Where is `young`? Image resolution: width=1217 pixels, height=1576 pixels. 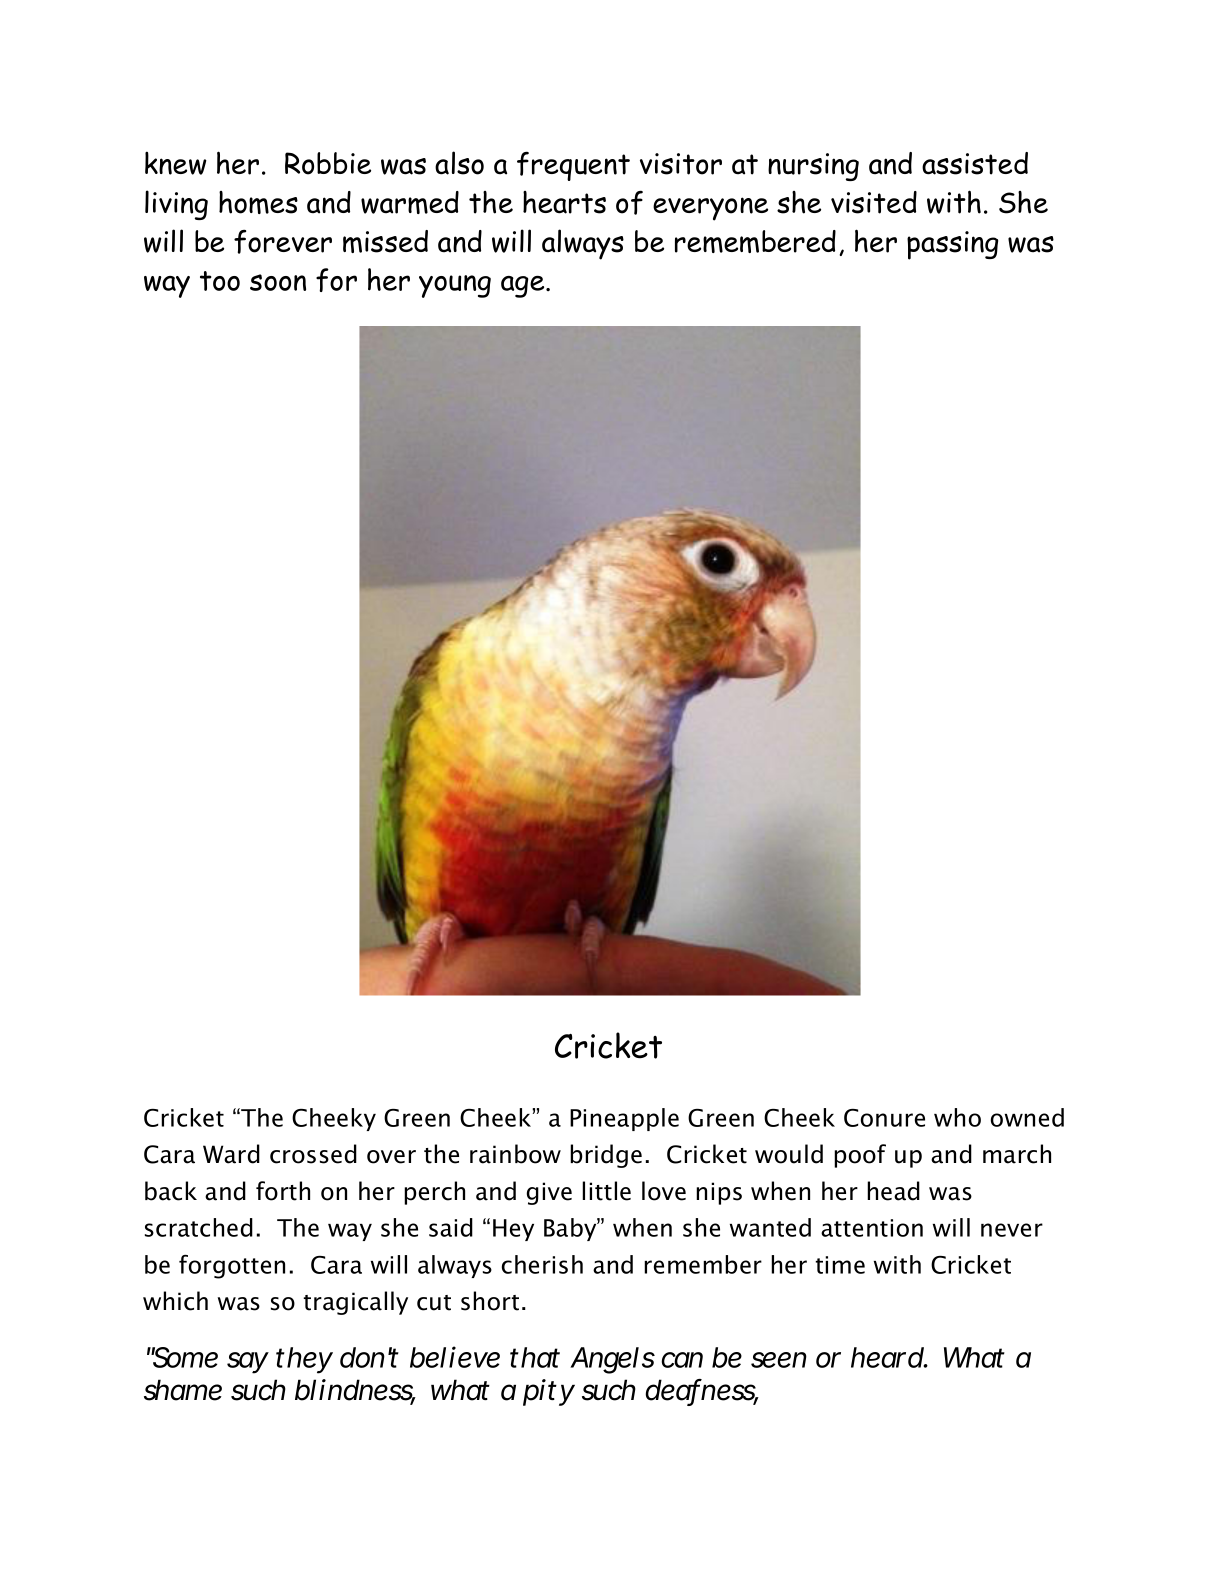
young is located at coordinates (455, 286).
